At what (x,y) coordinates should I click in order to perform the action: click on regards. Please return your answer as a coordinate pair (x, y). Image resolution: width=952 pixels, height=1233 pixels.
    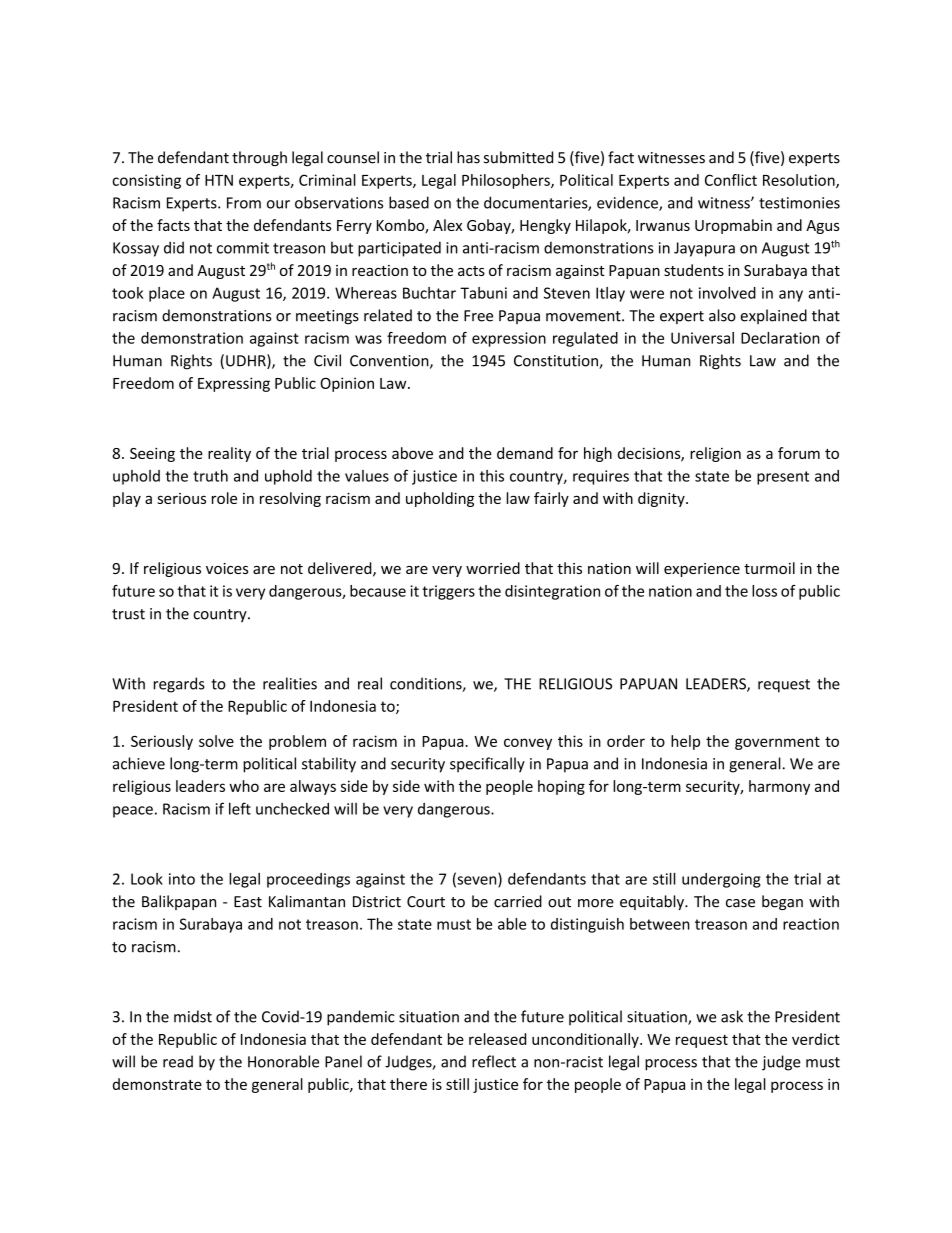
    Looking at the image, I should click on (179, 685).
